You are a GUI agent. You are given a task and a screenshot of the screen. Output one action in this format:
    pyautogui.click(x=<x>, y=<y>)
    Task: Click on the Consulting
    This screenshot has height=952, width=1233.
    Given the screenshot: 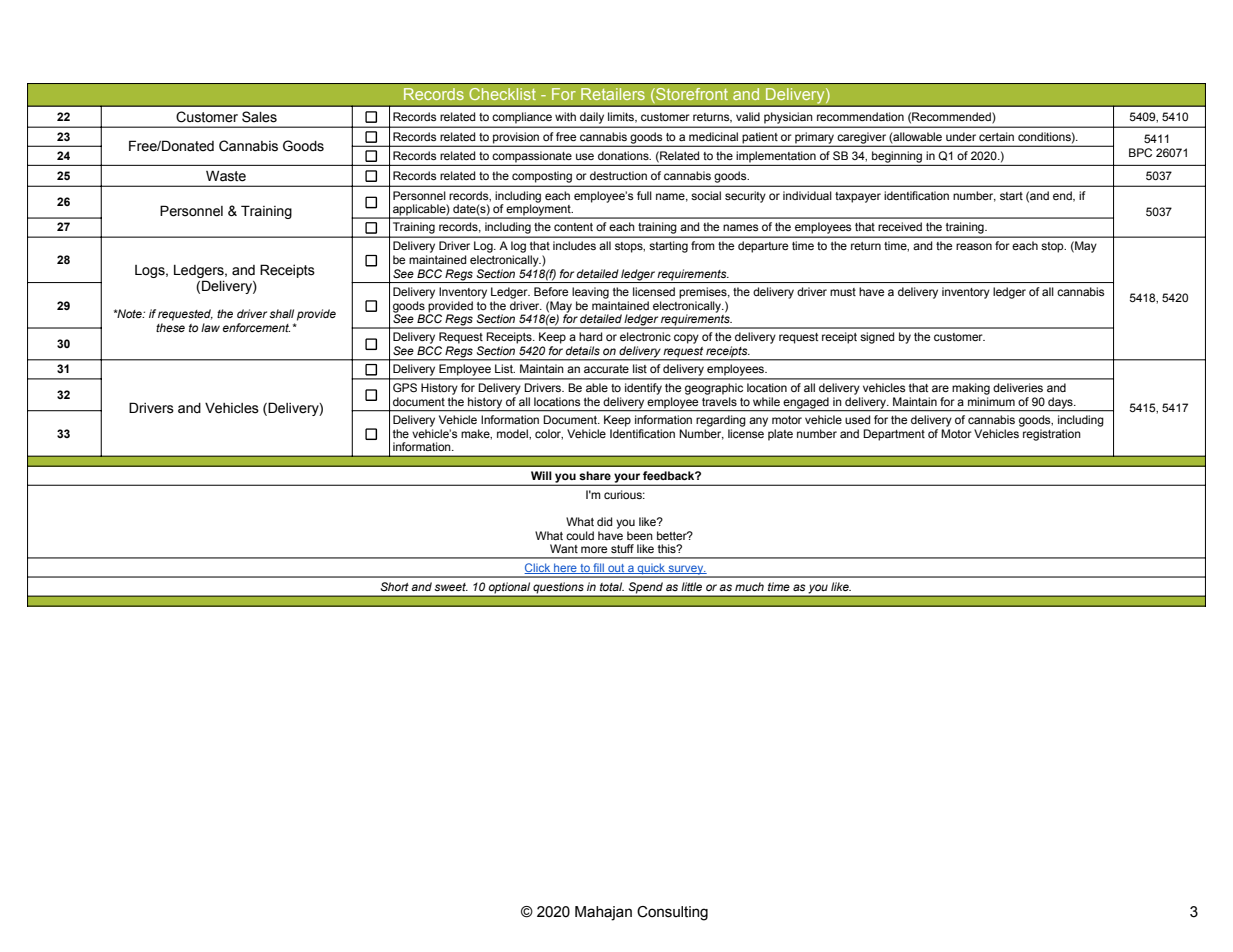 What is the action you would take?
    pyautogui.click(x=672, y=913)
